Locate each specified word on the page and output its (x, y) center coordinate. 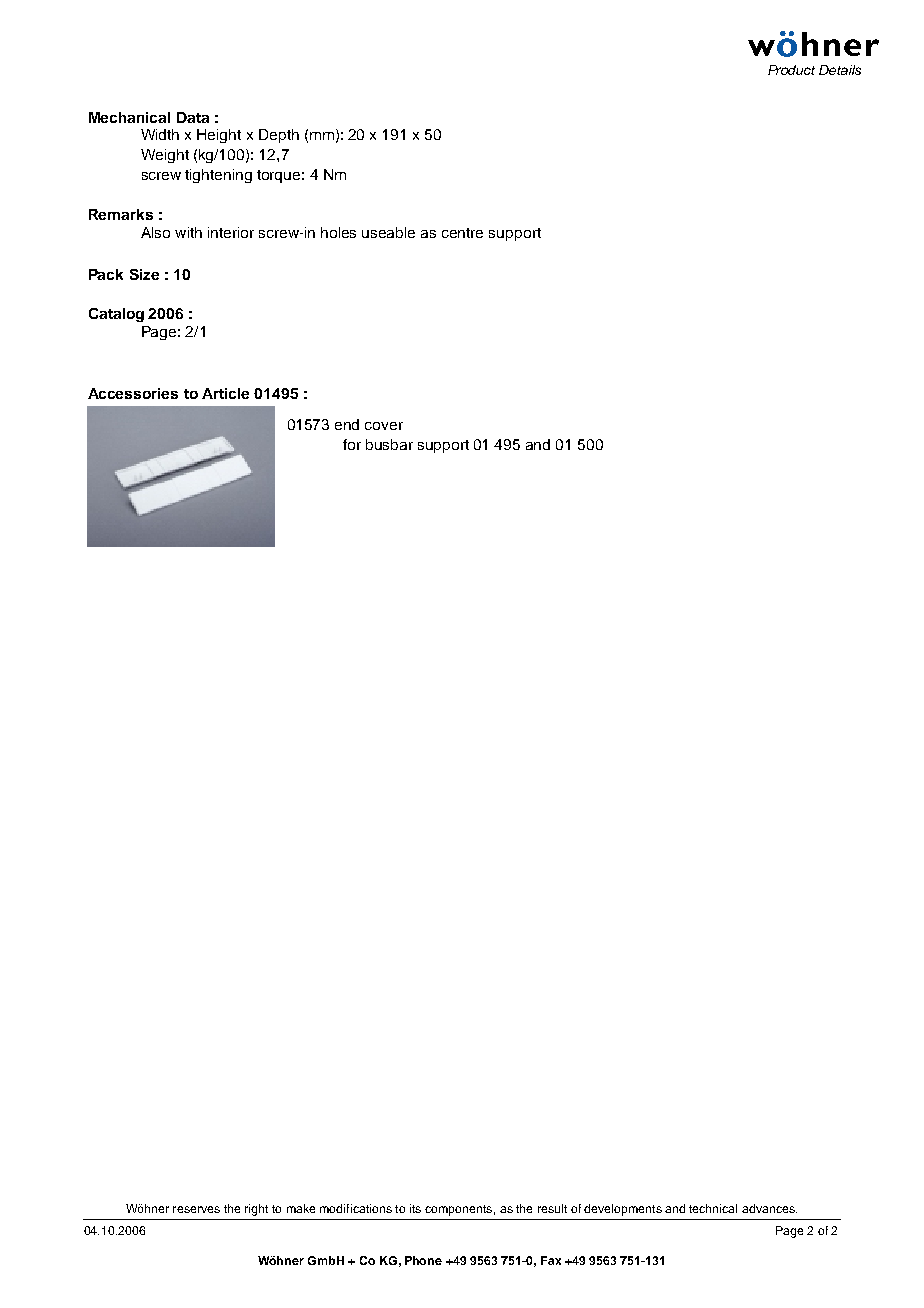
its (415, 1208)
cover (384, 426)
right (256, 1210)
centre (462, 233)
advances (769, 1208)
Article (225, 393)
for (352, 444)
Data (193, 117)
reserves (196, 1209)
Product (791, 70)
